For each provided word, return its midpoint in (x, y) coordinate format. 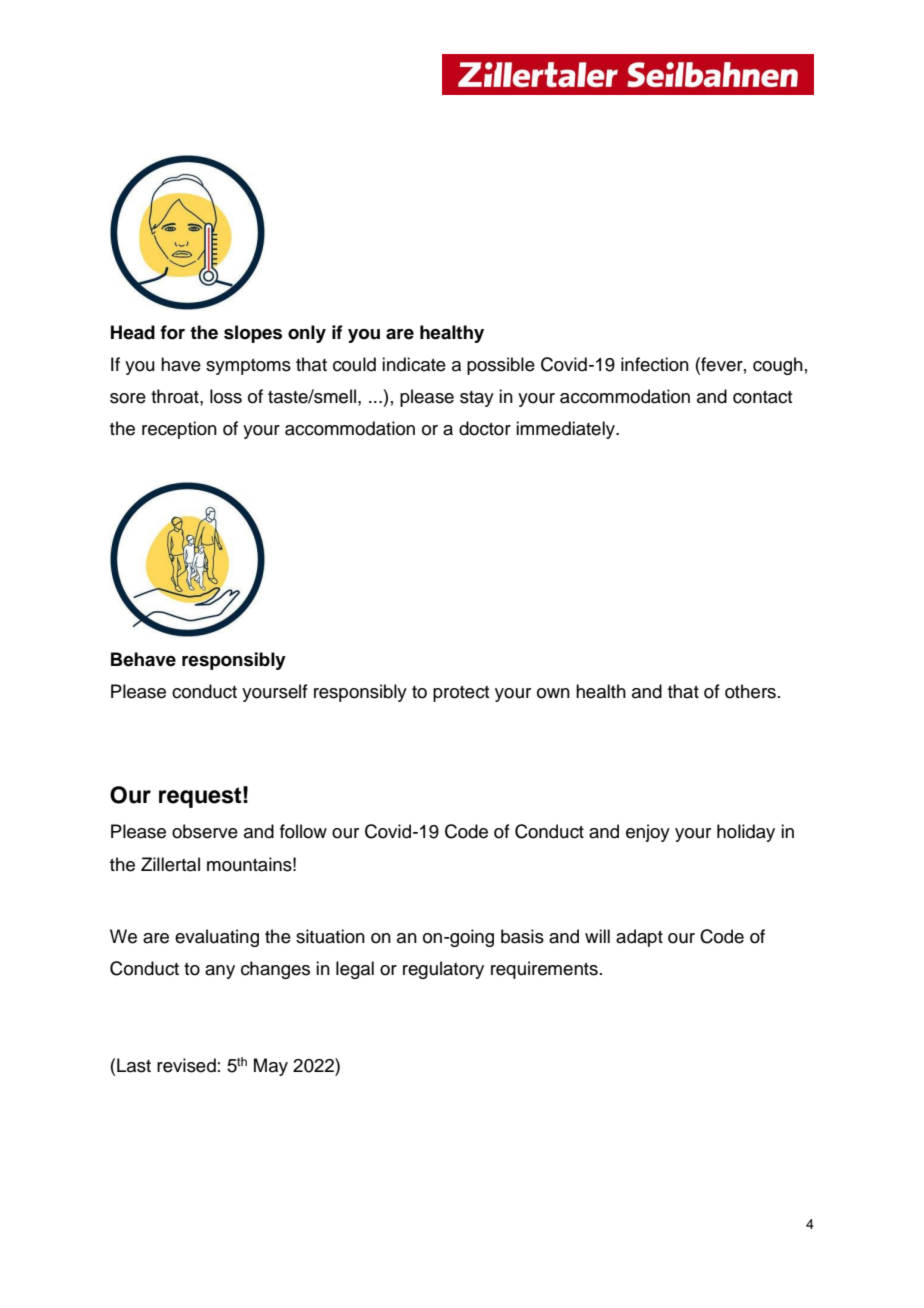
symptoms (248, 367)
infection (655, 364)
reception (179, 430)
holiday (746, 833)
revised (186, 1065)
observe (205, 831)
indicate (414, 364)
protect (461, 694)
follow (303, 831)
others (750, 691)
